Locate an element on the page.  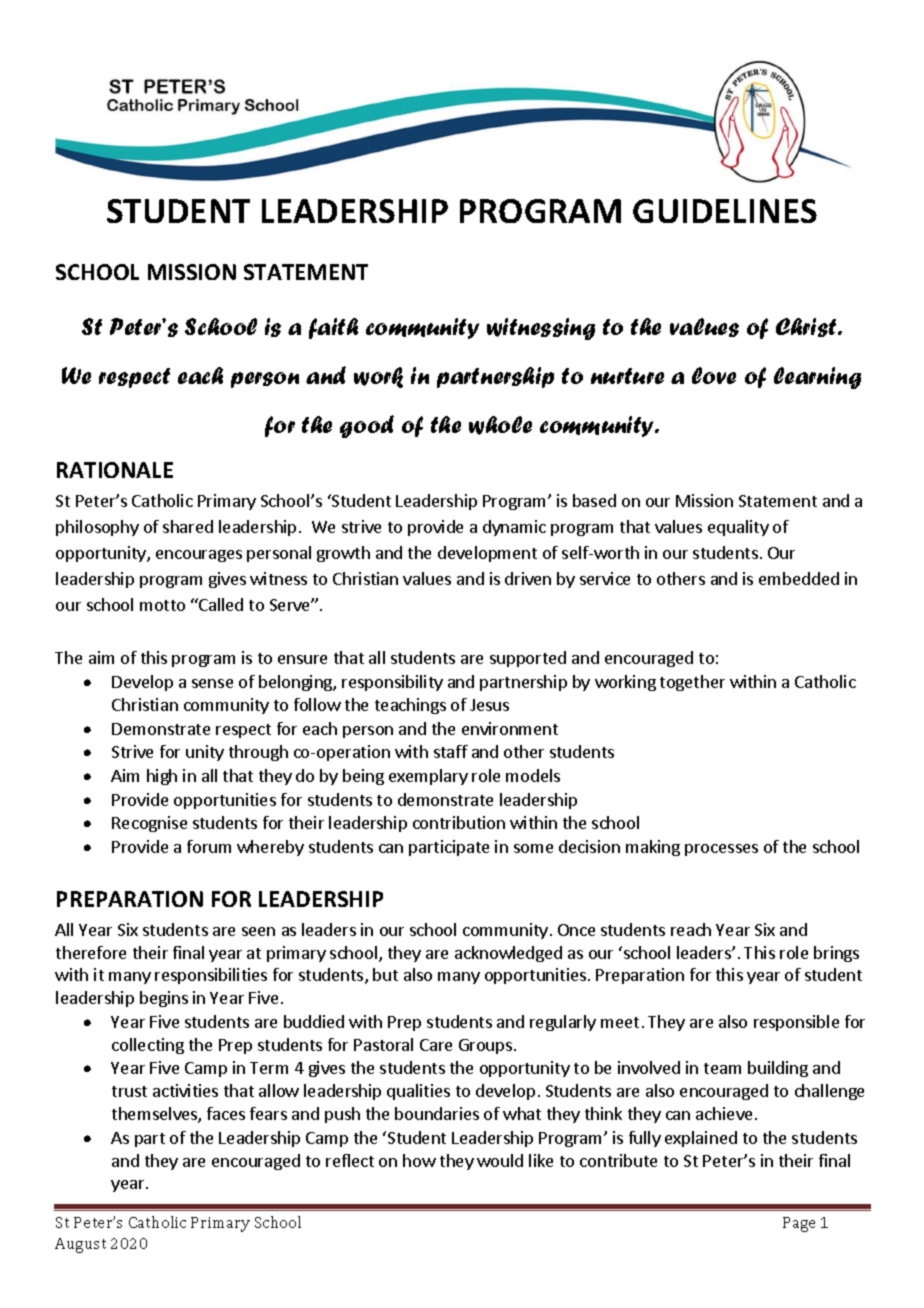
nurture is located at coordinates (627, 376).
